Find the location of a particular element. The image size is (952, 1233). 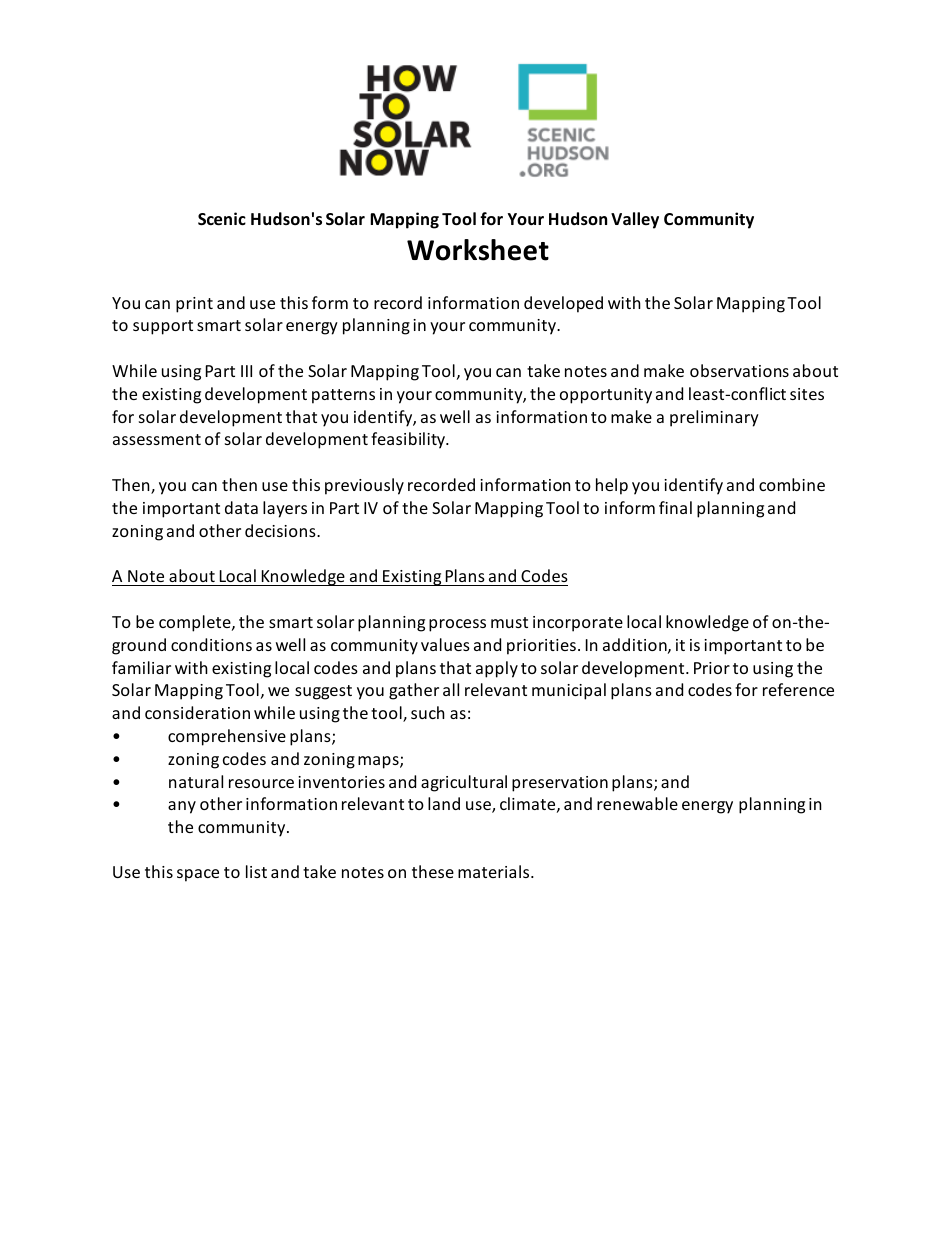

III is located at coordinates (246, 371).
